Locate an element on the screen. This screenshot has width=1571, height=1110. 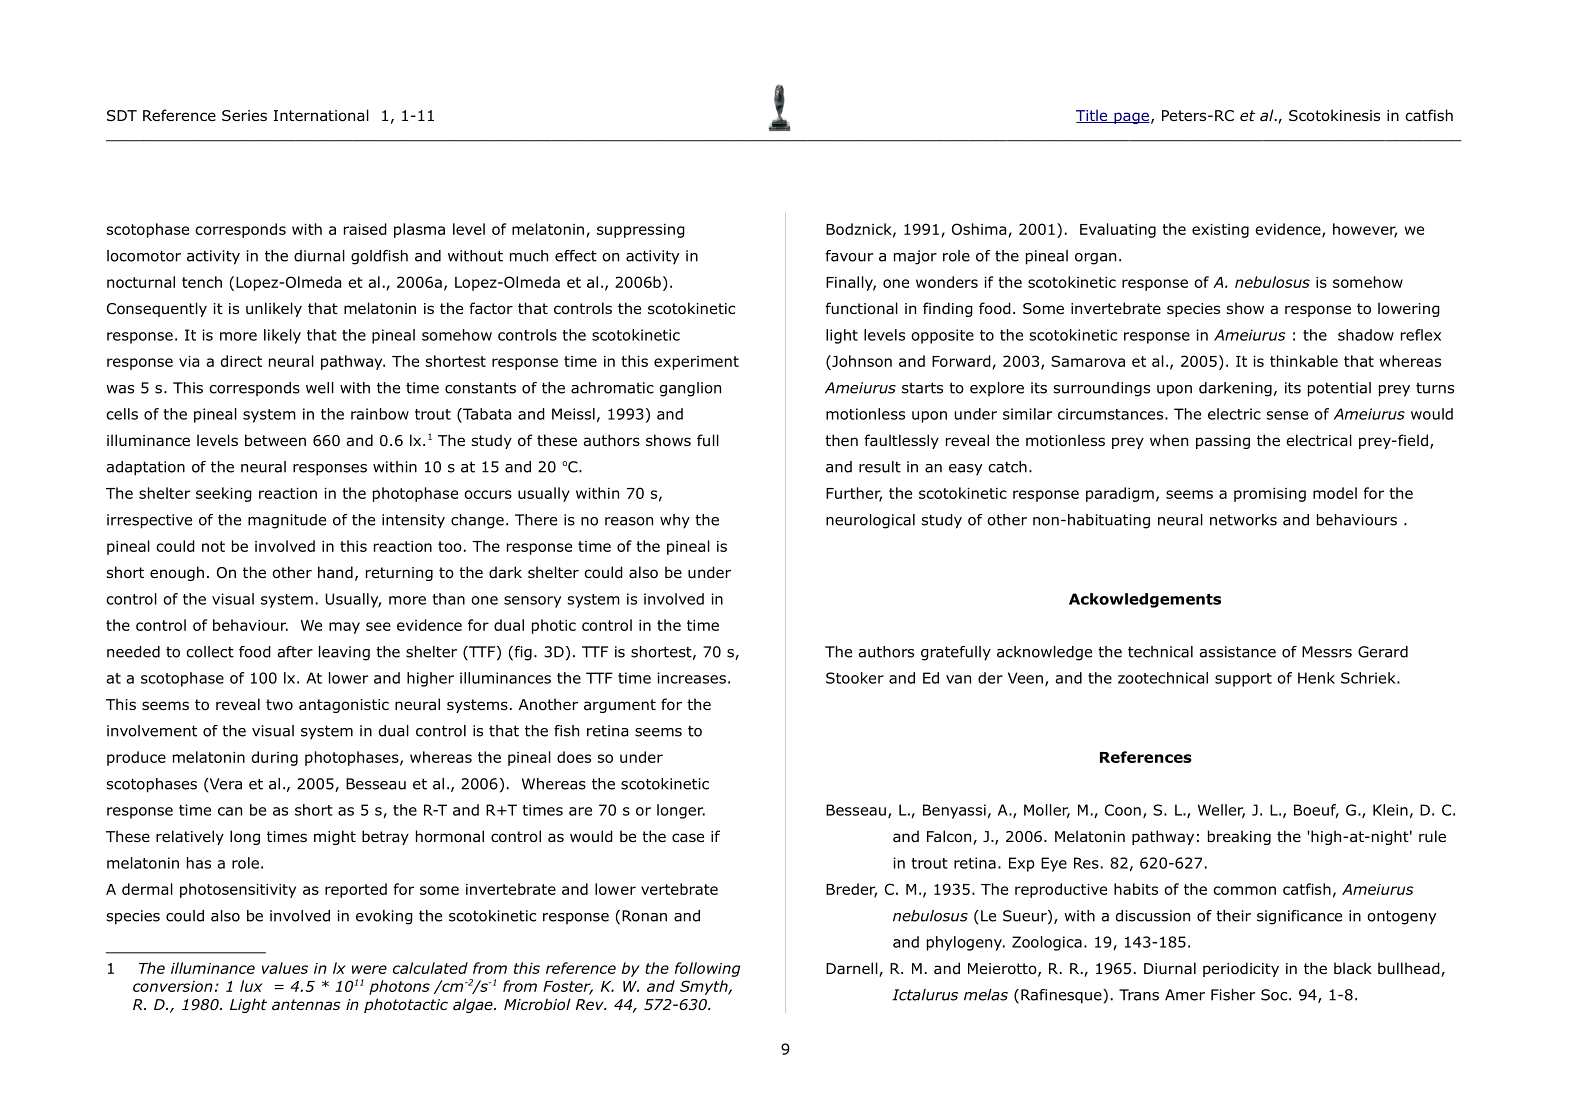
thinkable is located at coordinates (1304, 361).
